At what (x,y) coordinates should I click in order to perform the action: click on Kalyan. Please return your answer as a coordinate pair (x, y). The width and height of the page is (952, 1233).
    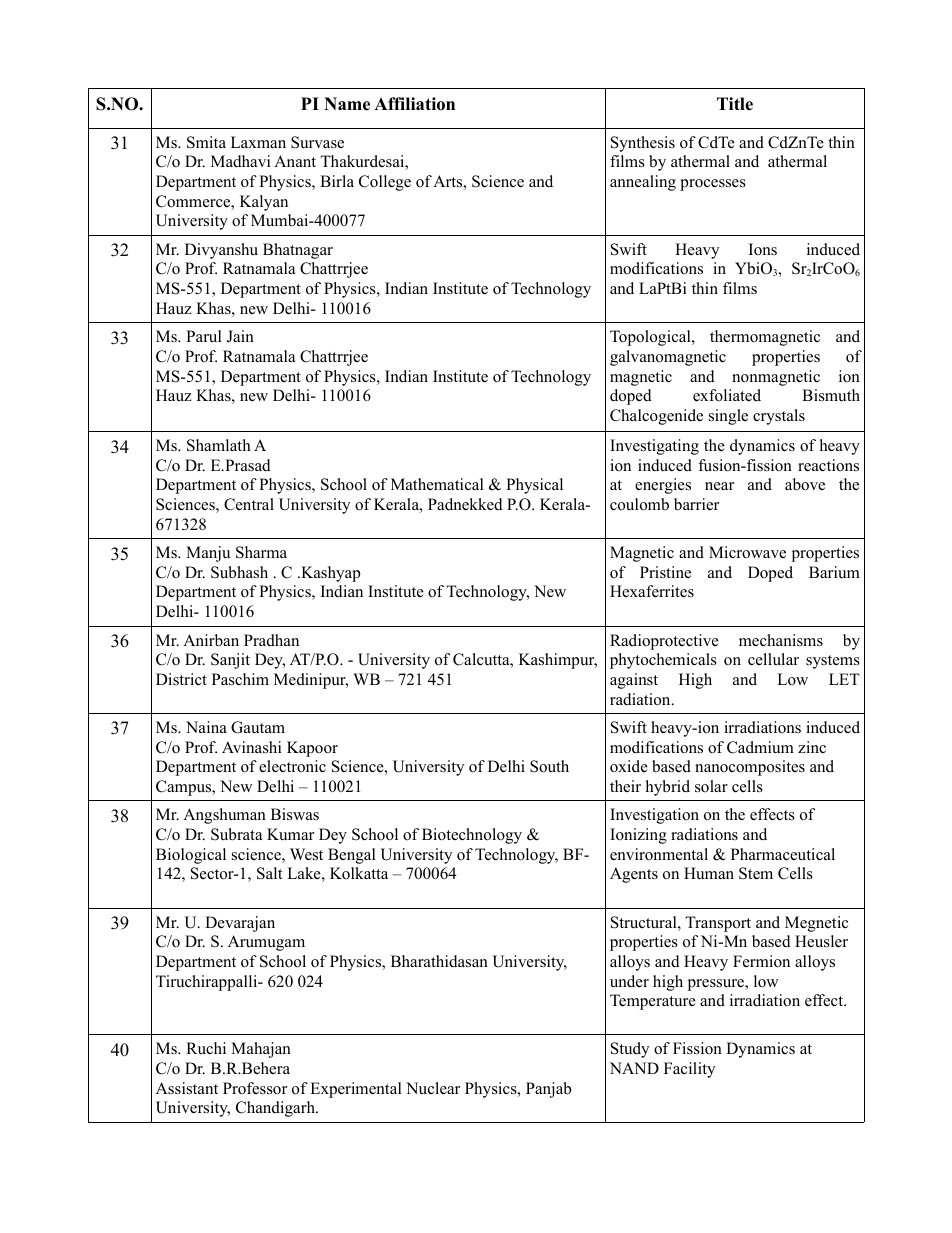
    Looking at the image, I should click on (264, 203).
